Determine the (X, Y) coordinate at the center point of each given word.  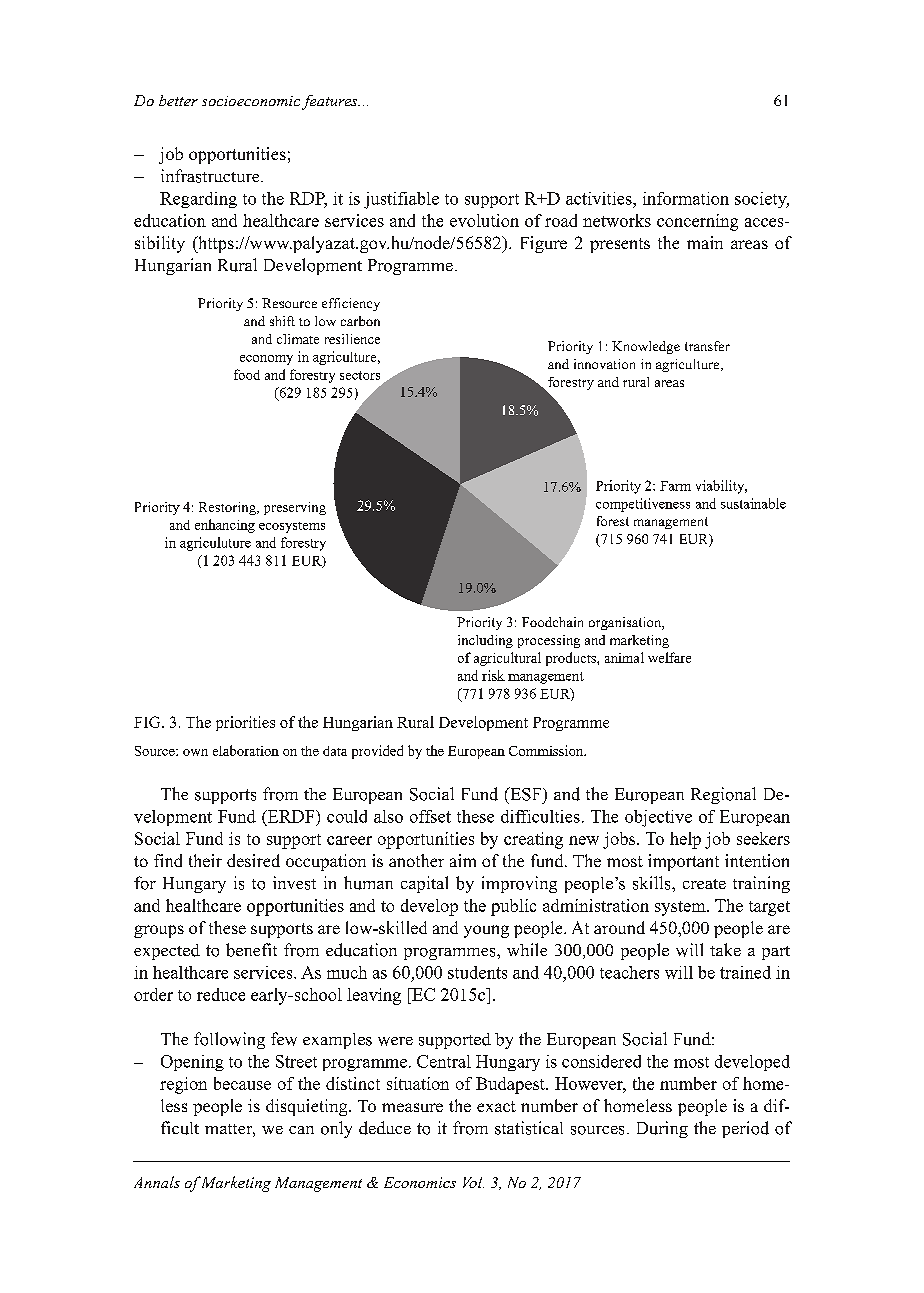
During (662, 1129)
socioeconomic (252, 102)
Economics (420, 1182)
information (686, 198)
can (301, 1130)
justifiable (401, 200)
